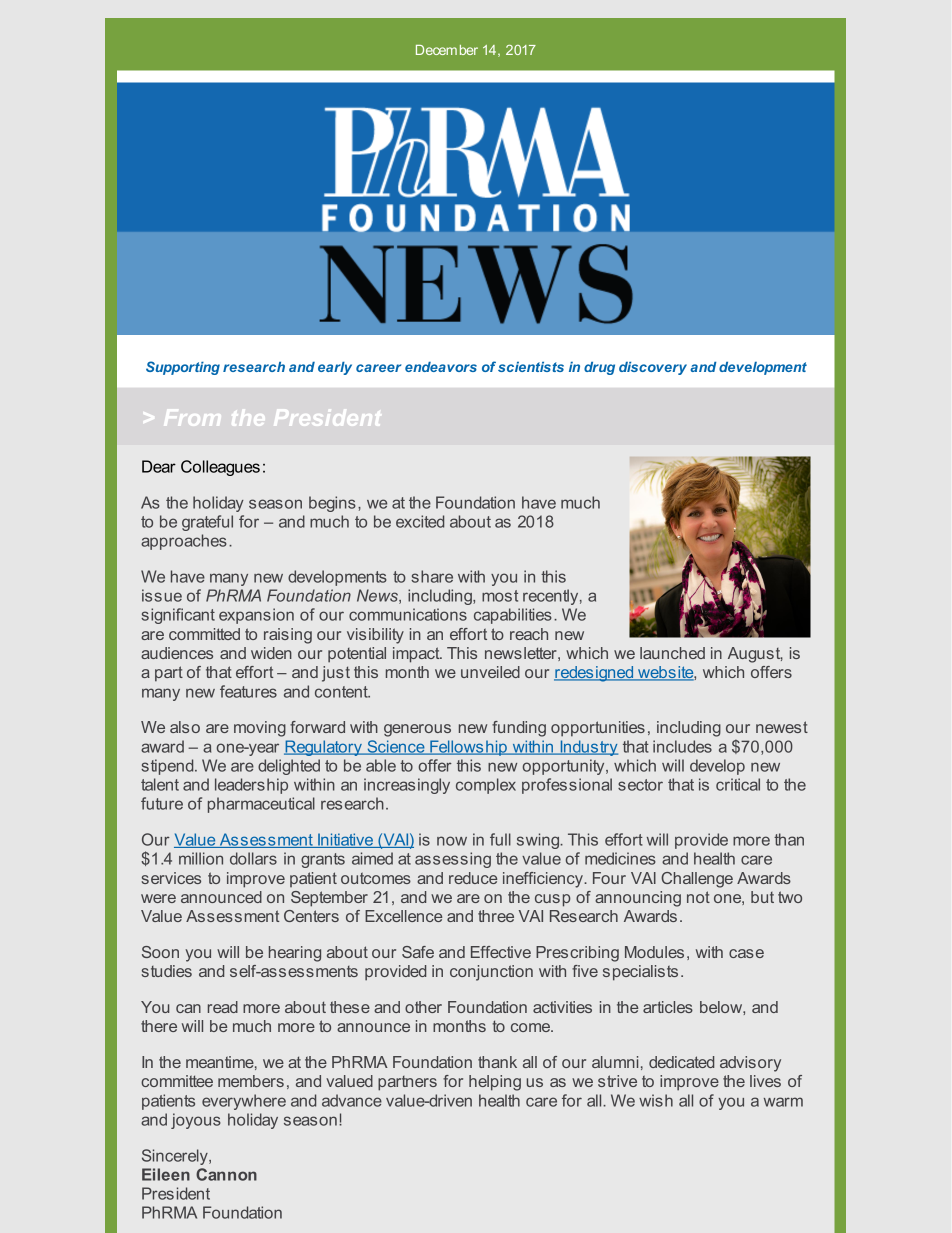 This screenshot has width=952, height=1233. I want to click on Cannon, so click(226, 1174).
